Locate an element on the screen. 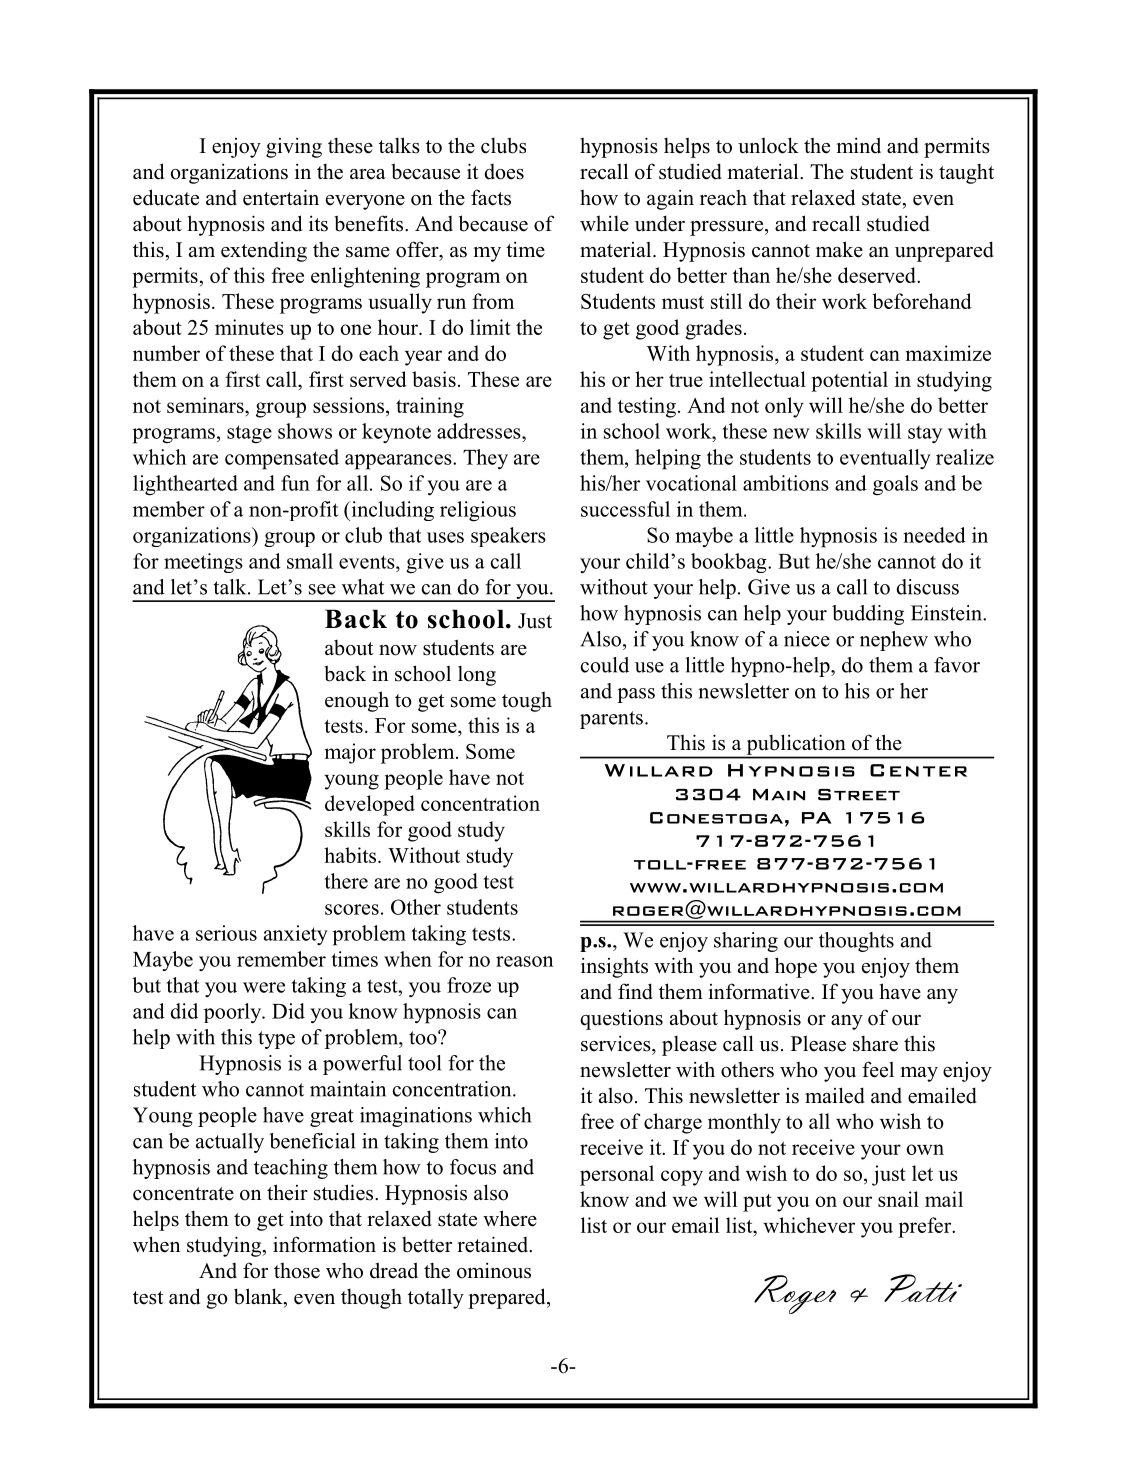  hope is located at coordinates (796, 967).
